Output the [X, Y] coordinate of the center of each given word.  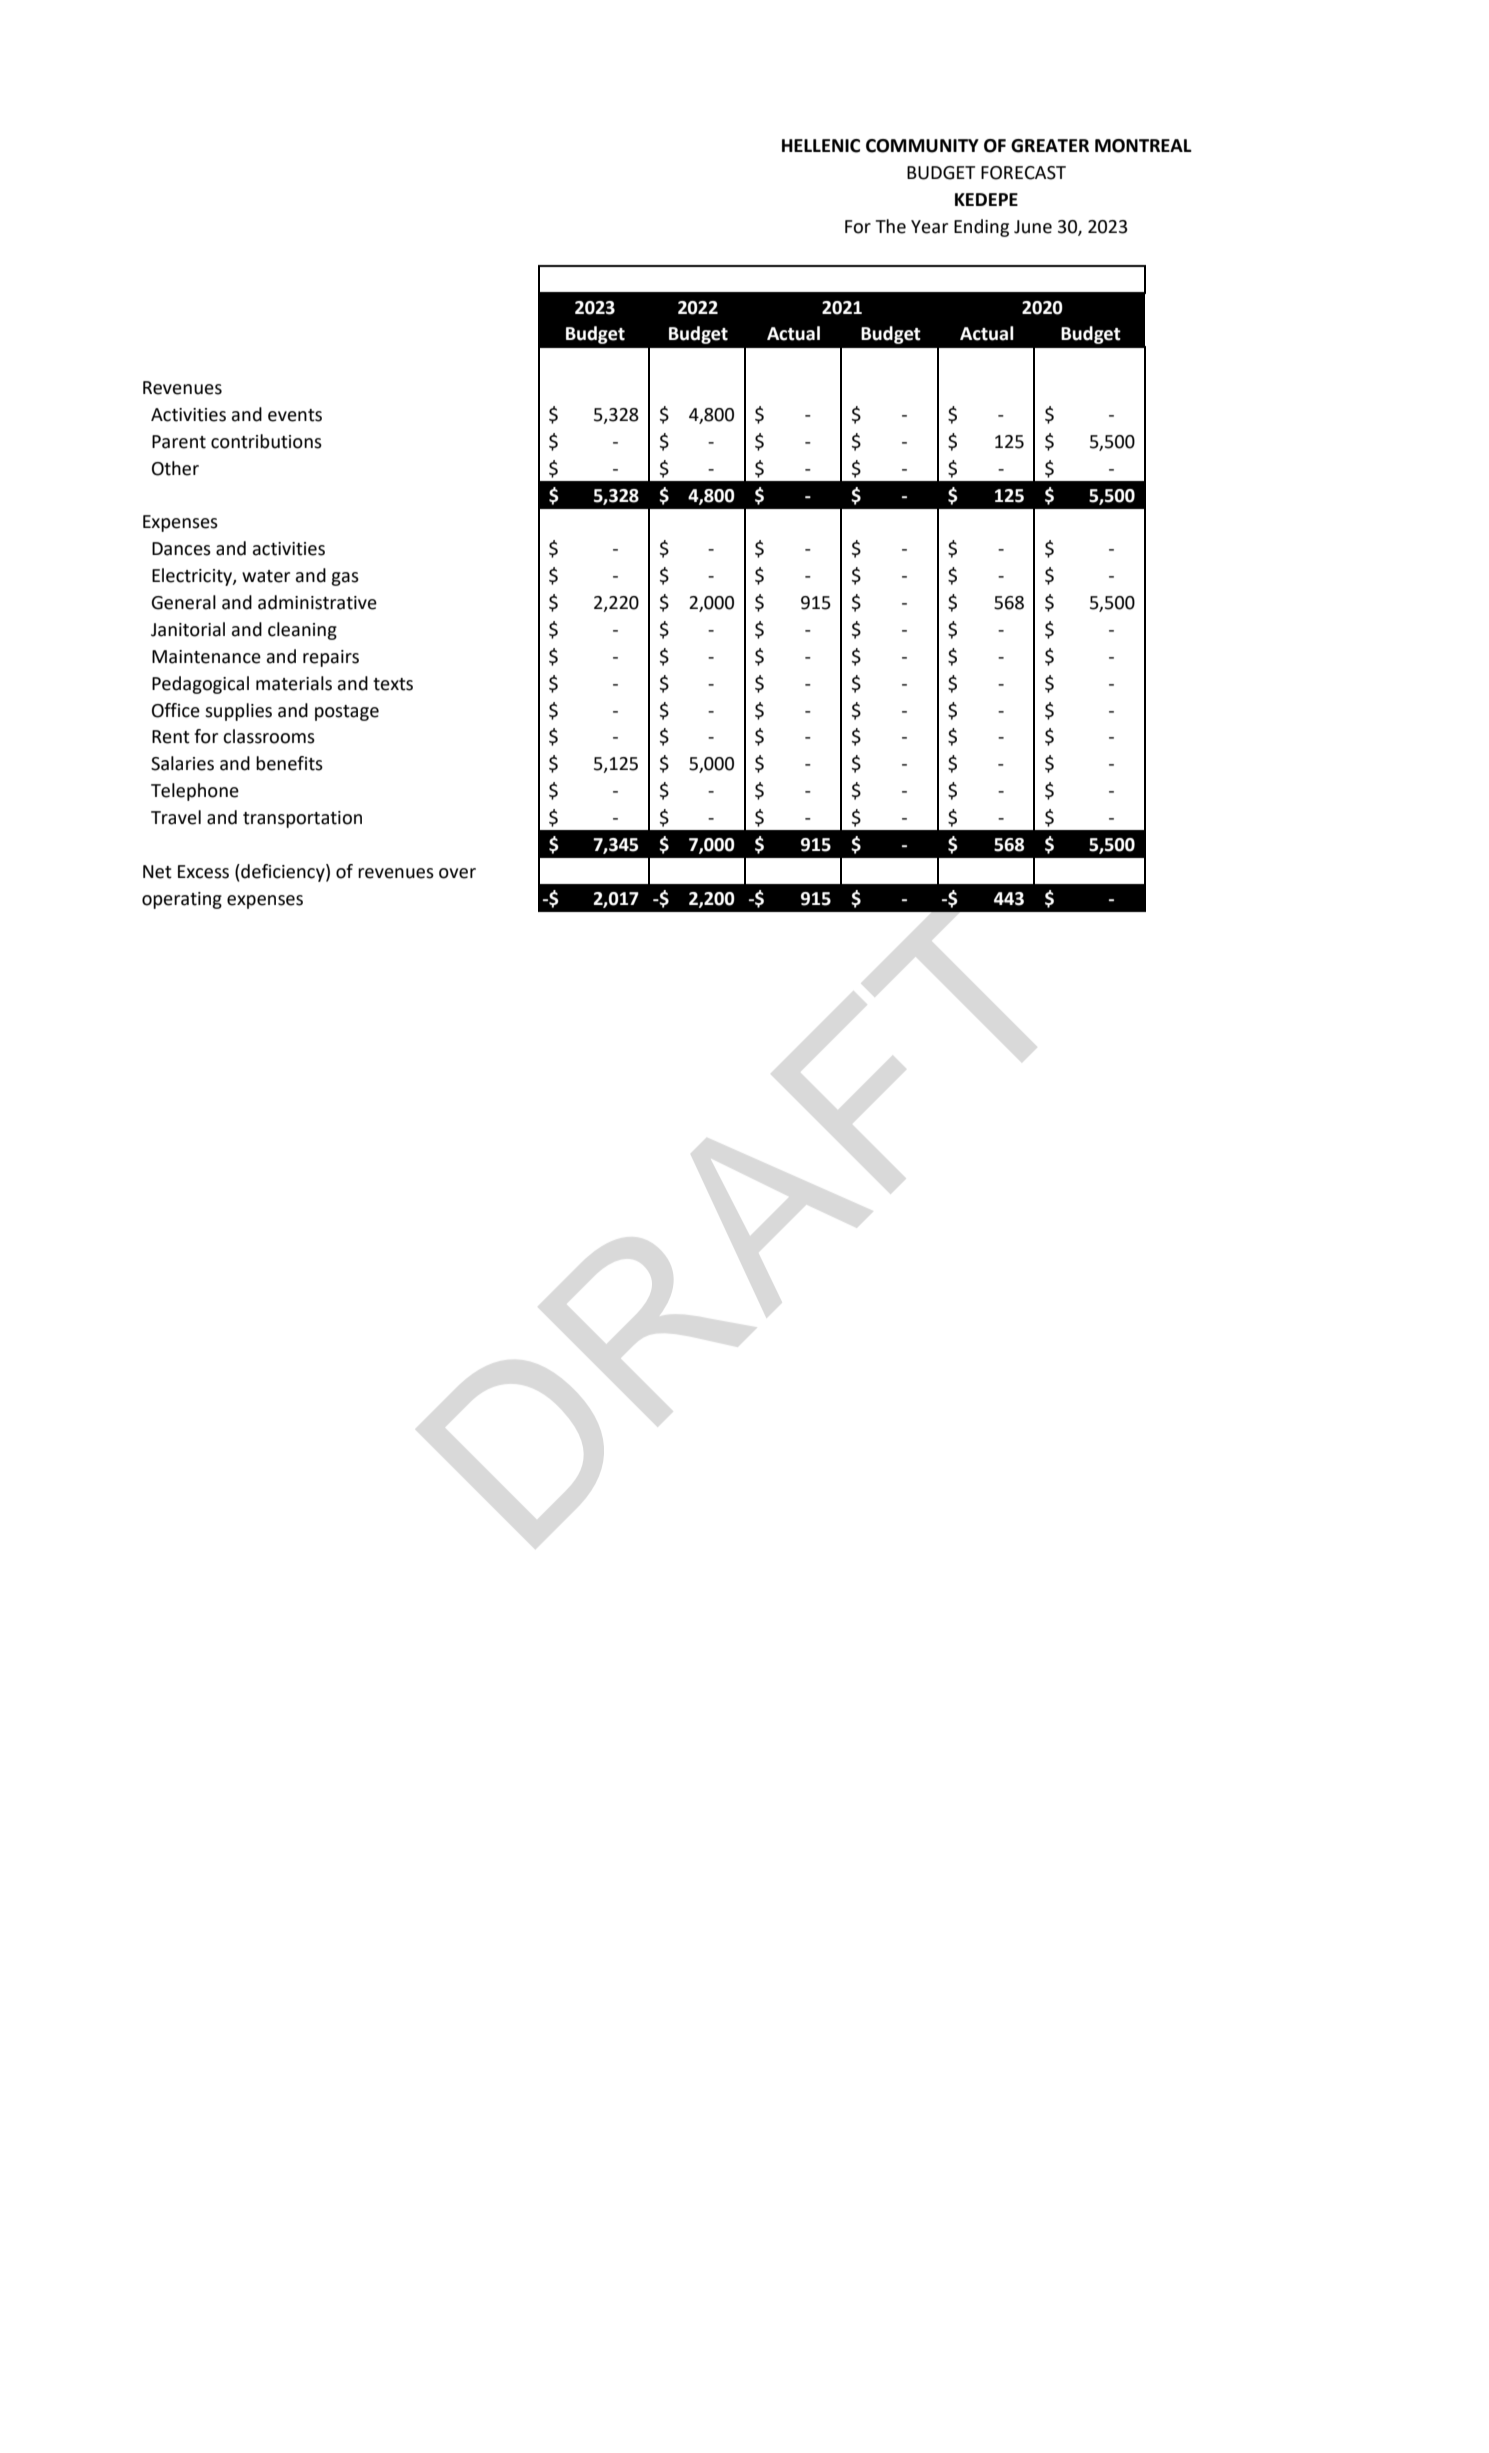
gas [345, 579]
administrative [317, 602]
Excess [203, 872]
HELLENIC [821, 146]
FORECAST [1023, 173]
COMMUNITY [922, 146]
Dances [181, 549]
